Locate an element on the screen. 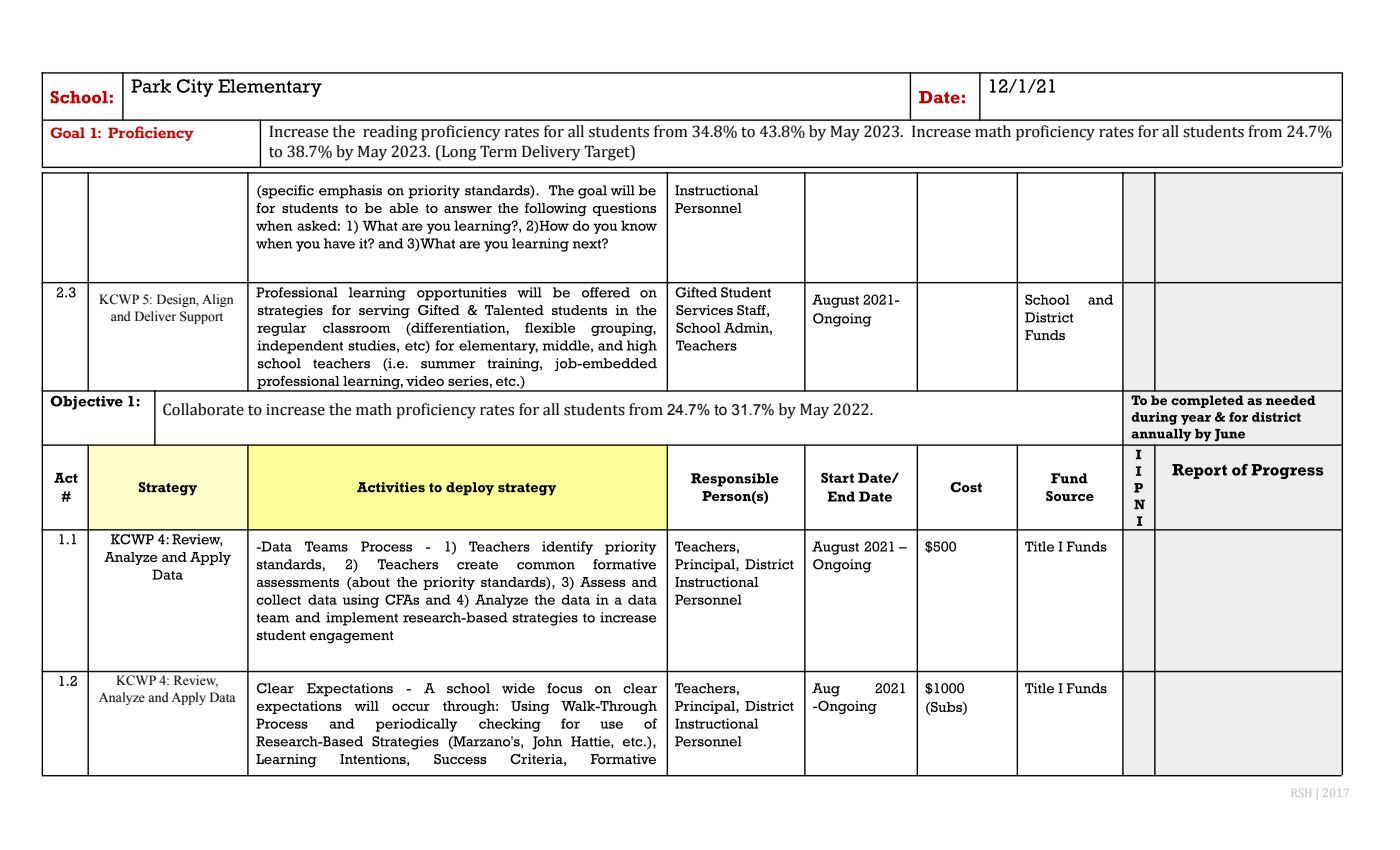  Term is located at coordinates (498, 151).
